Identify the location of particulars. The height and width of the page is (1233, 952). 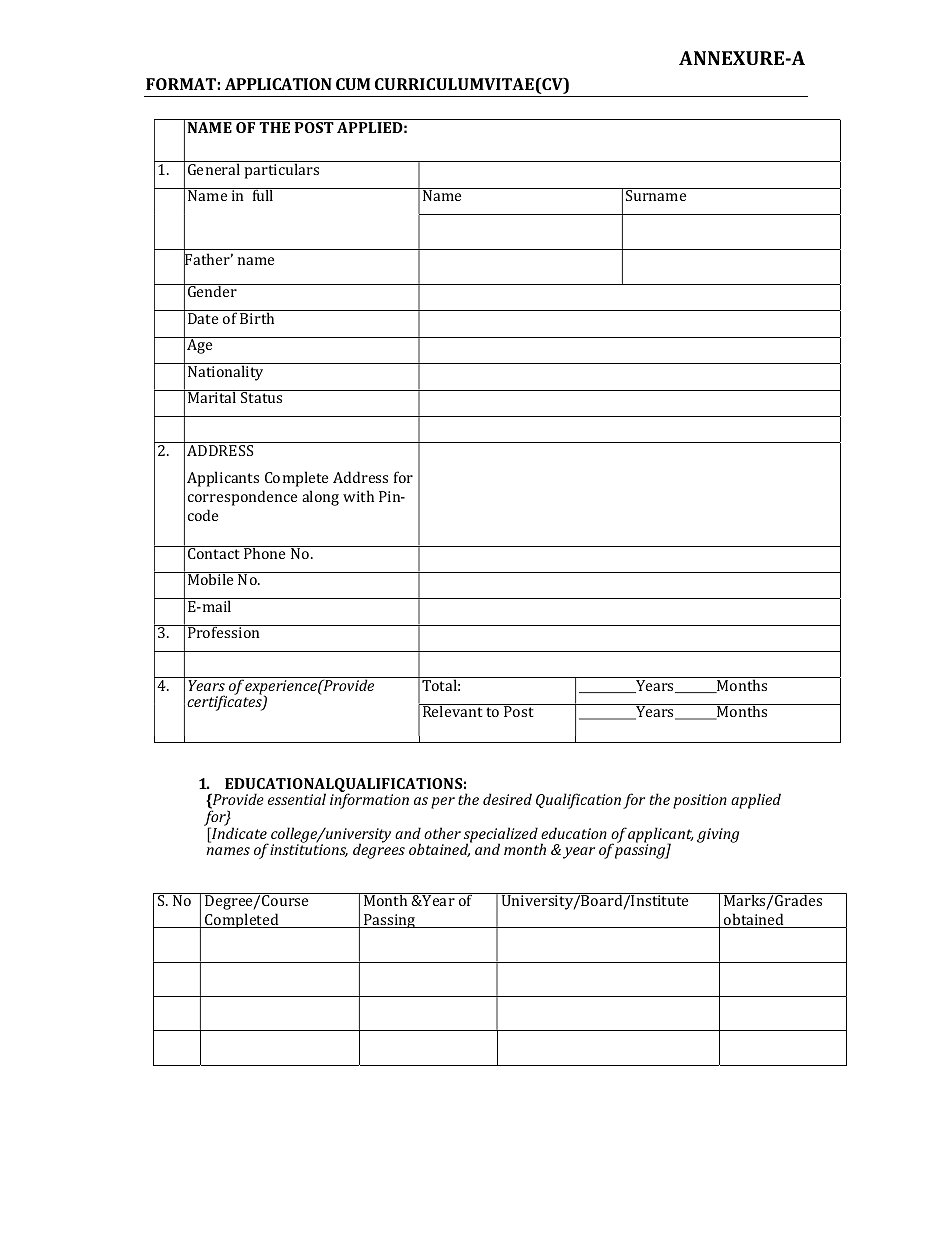
(282, 170).
